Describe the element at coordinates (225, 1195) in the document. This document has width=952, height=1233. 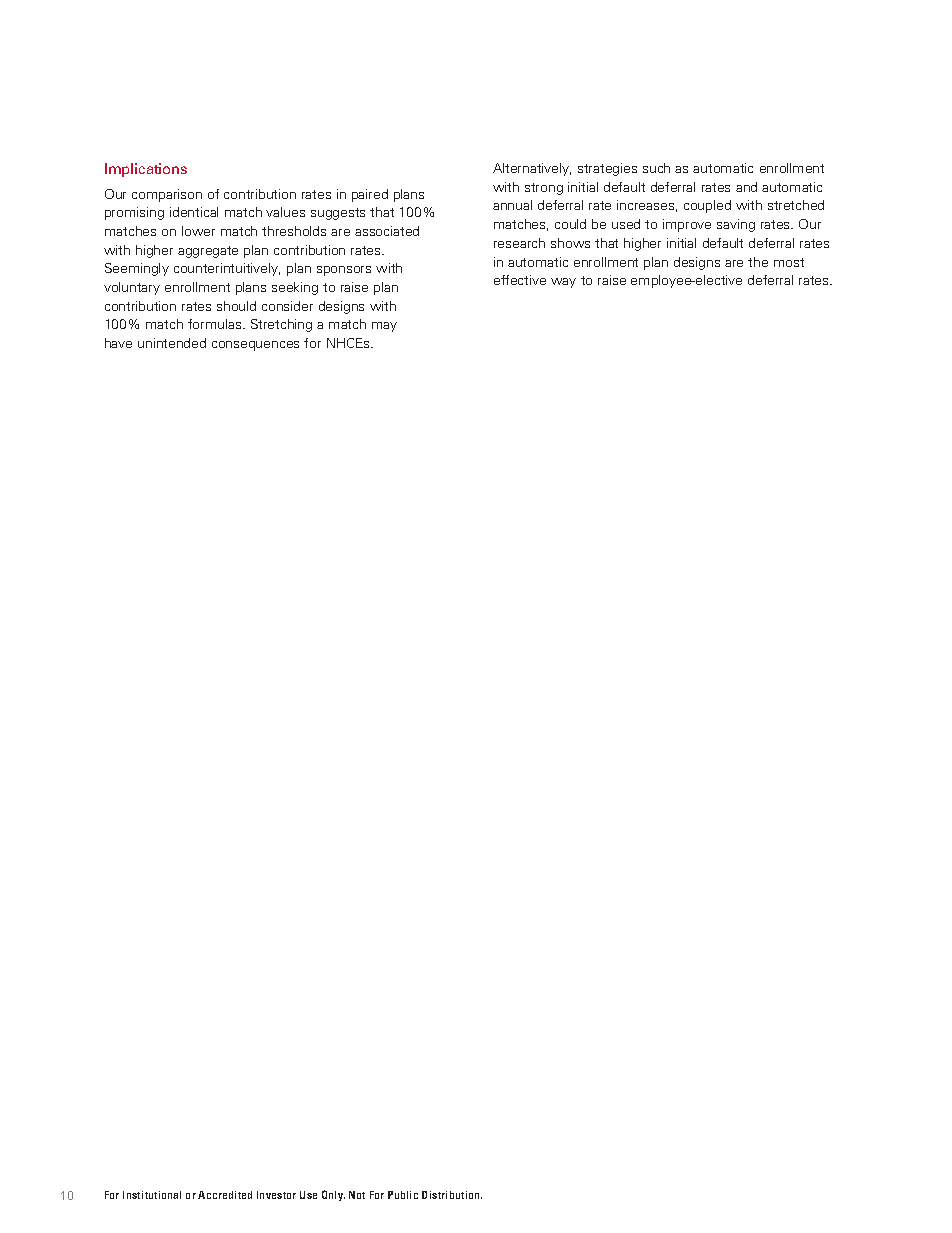
I see `Accredited` at that location.
